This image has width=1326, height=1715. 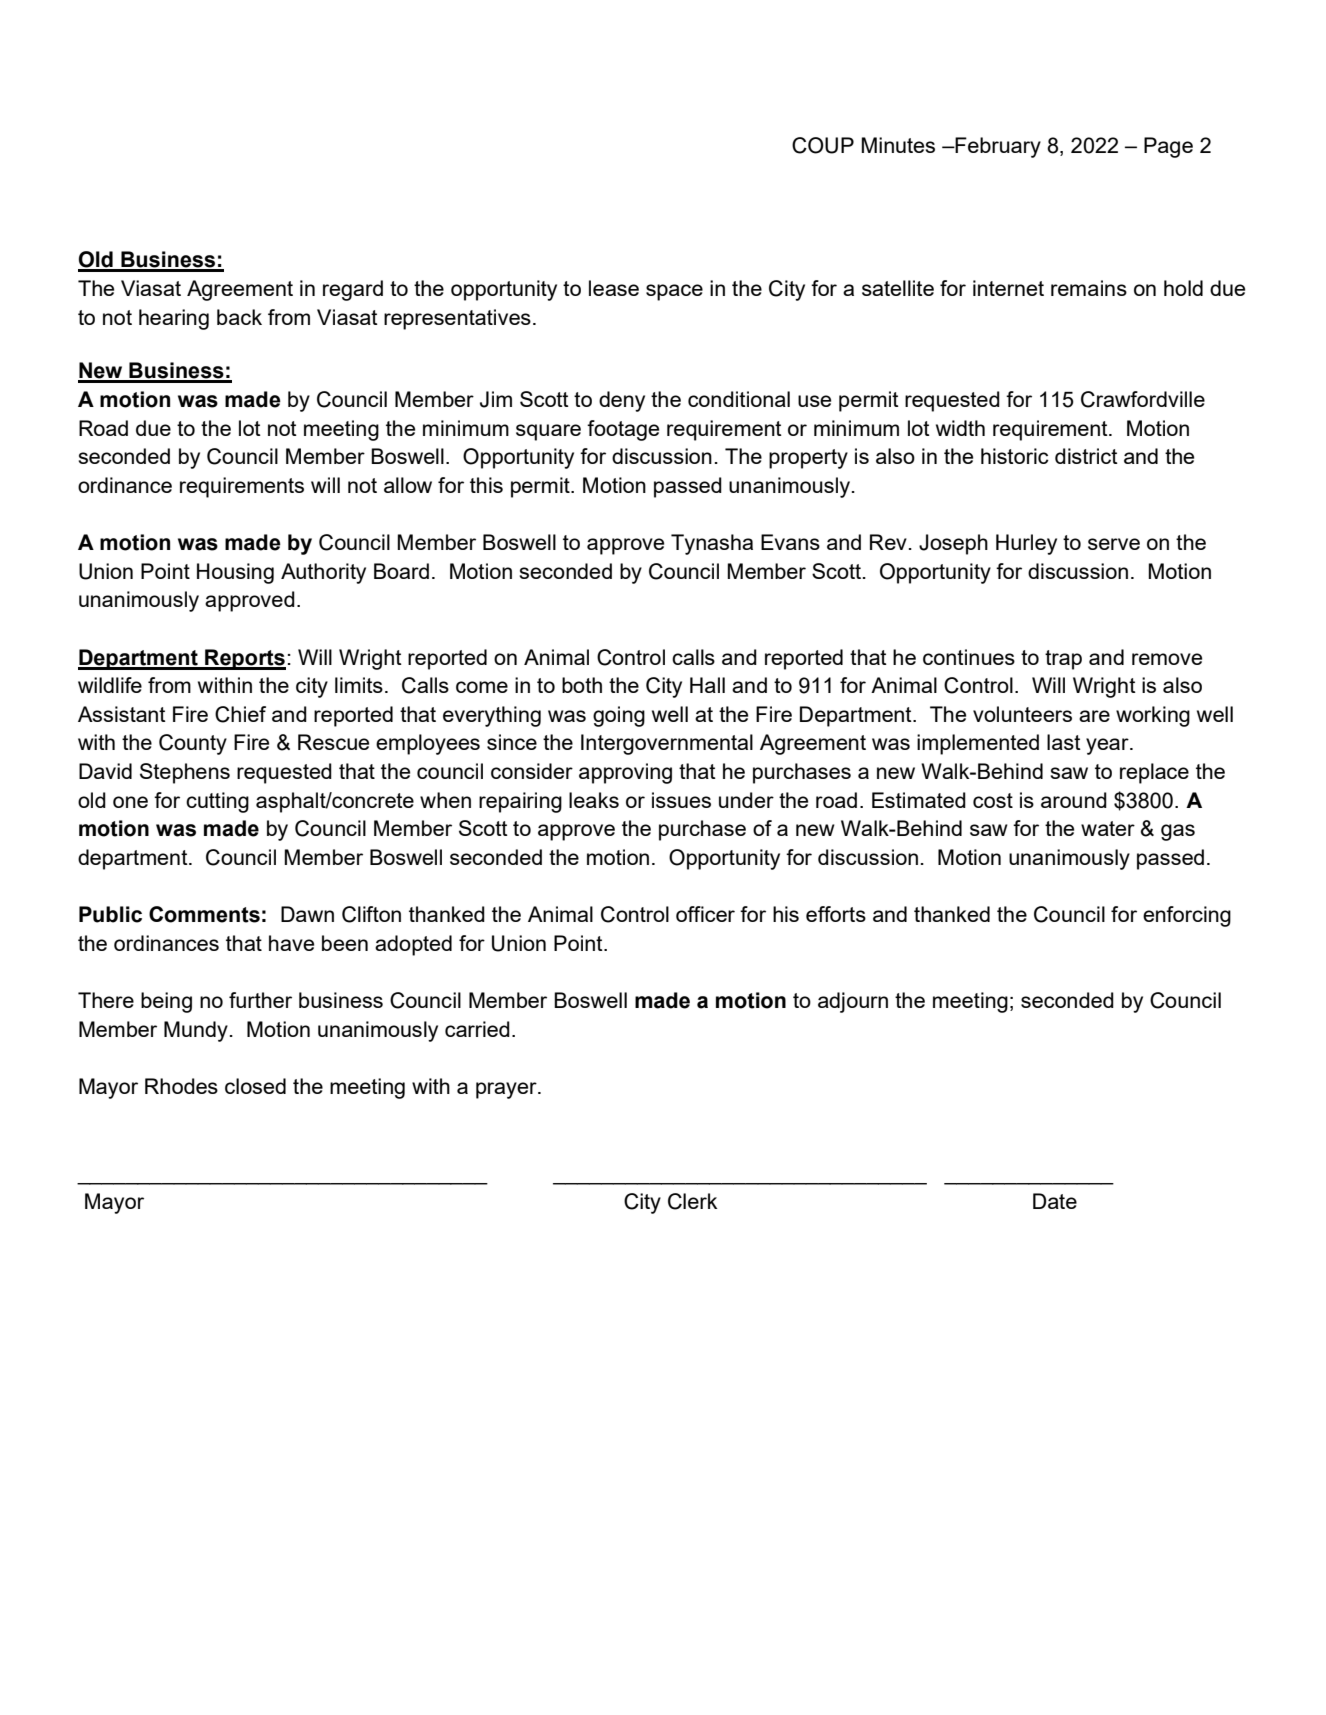 What do you see at coordinates (705, 914) in the image?
I see `officer` at bounding box center [705, 914].
